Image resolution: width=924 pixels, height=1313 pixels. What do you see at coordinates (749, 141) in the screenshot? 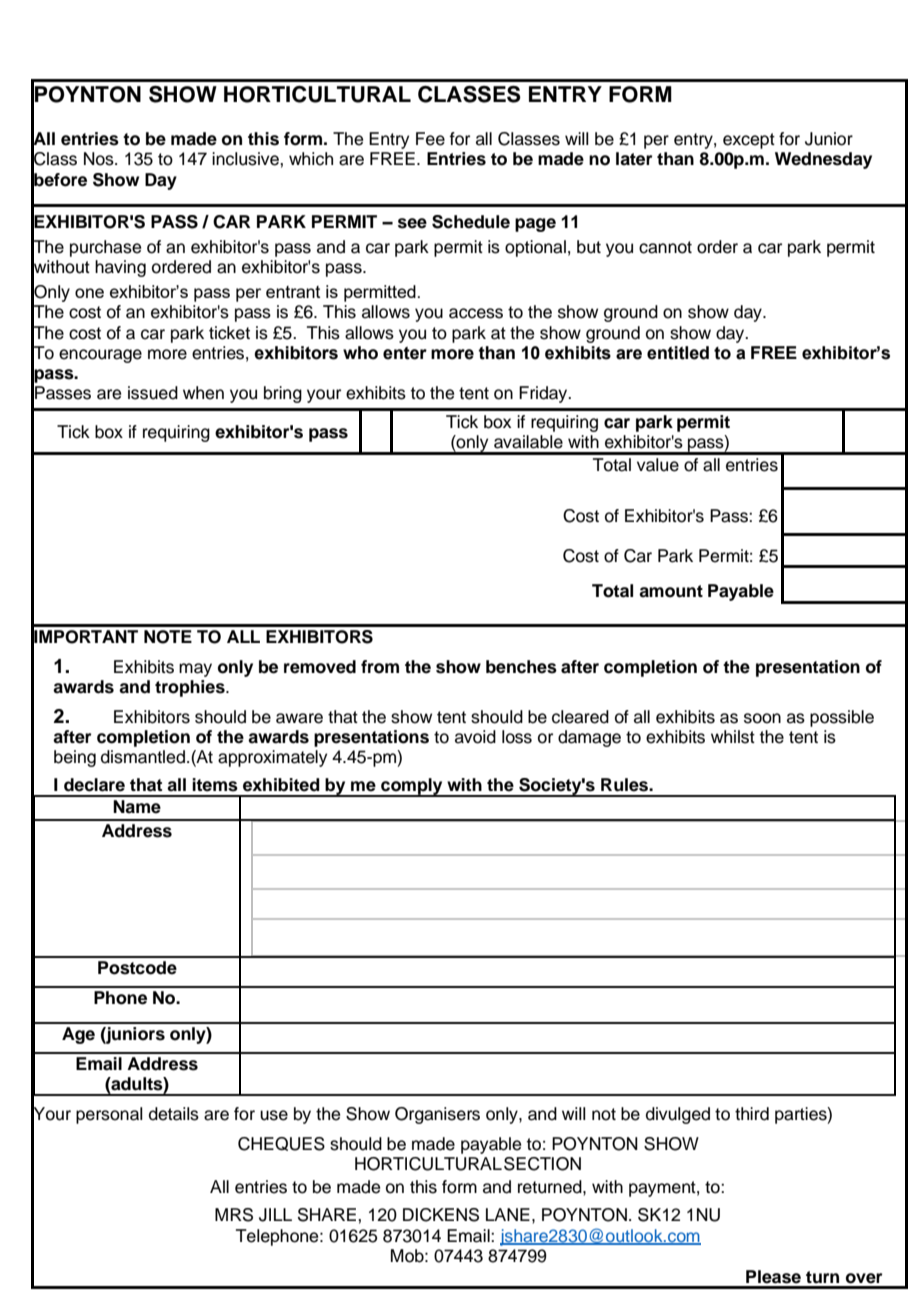
I see `except` at bounding box center [749, 141].
